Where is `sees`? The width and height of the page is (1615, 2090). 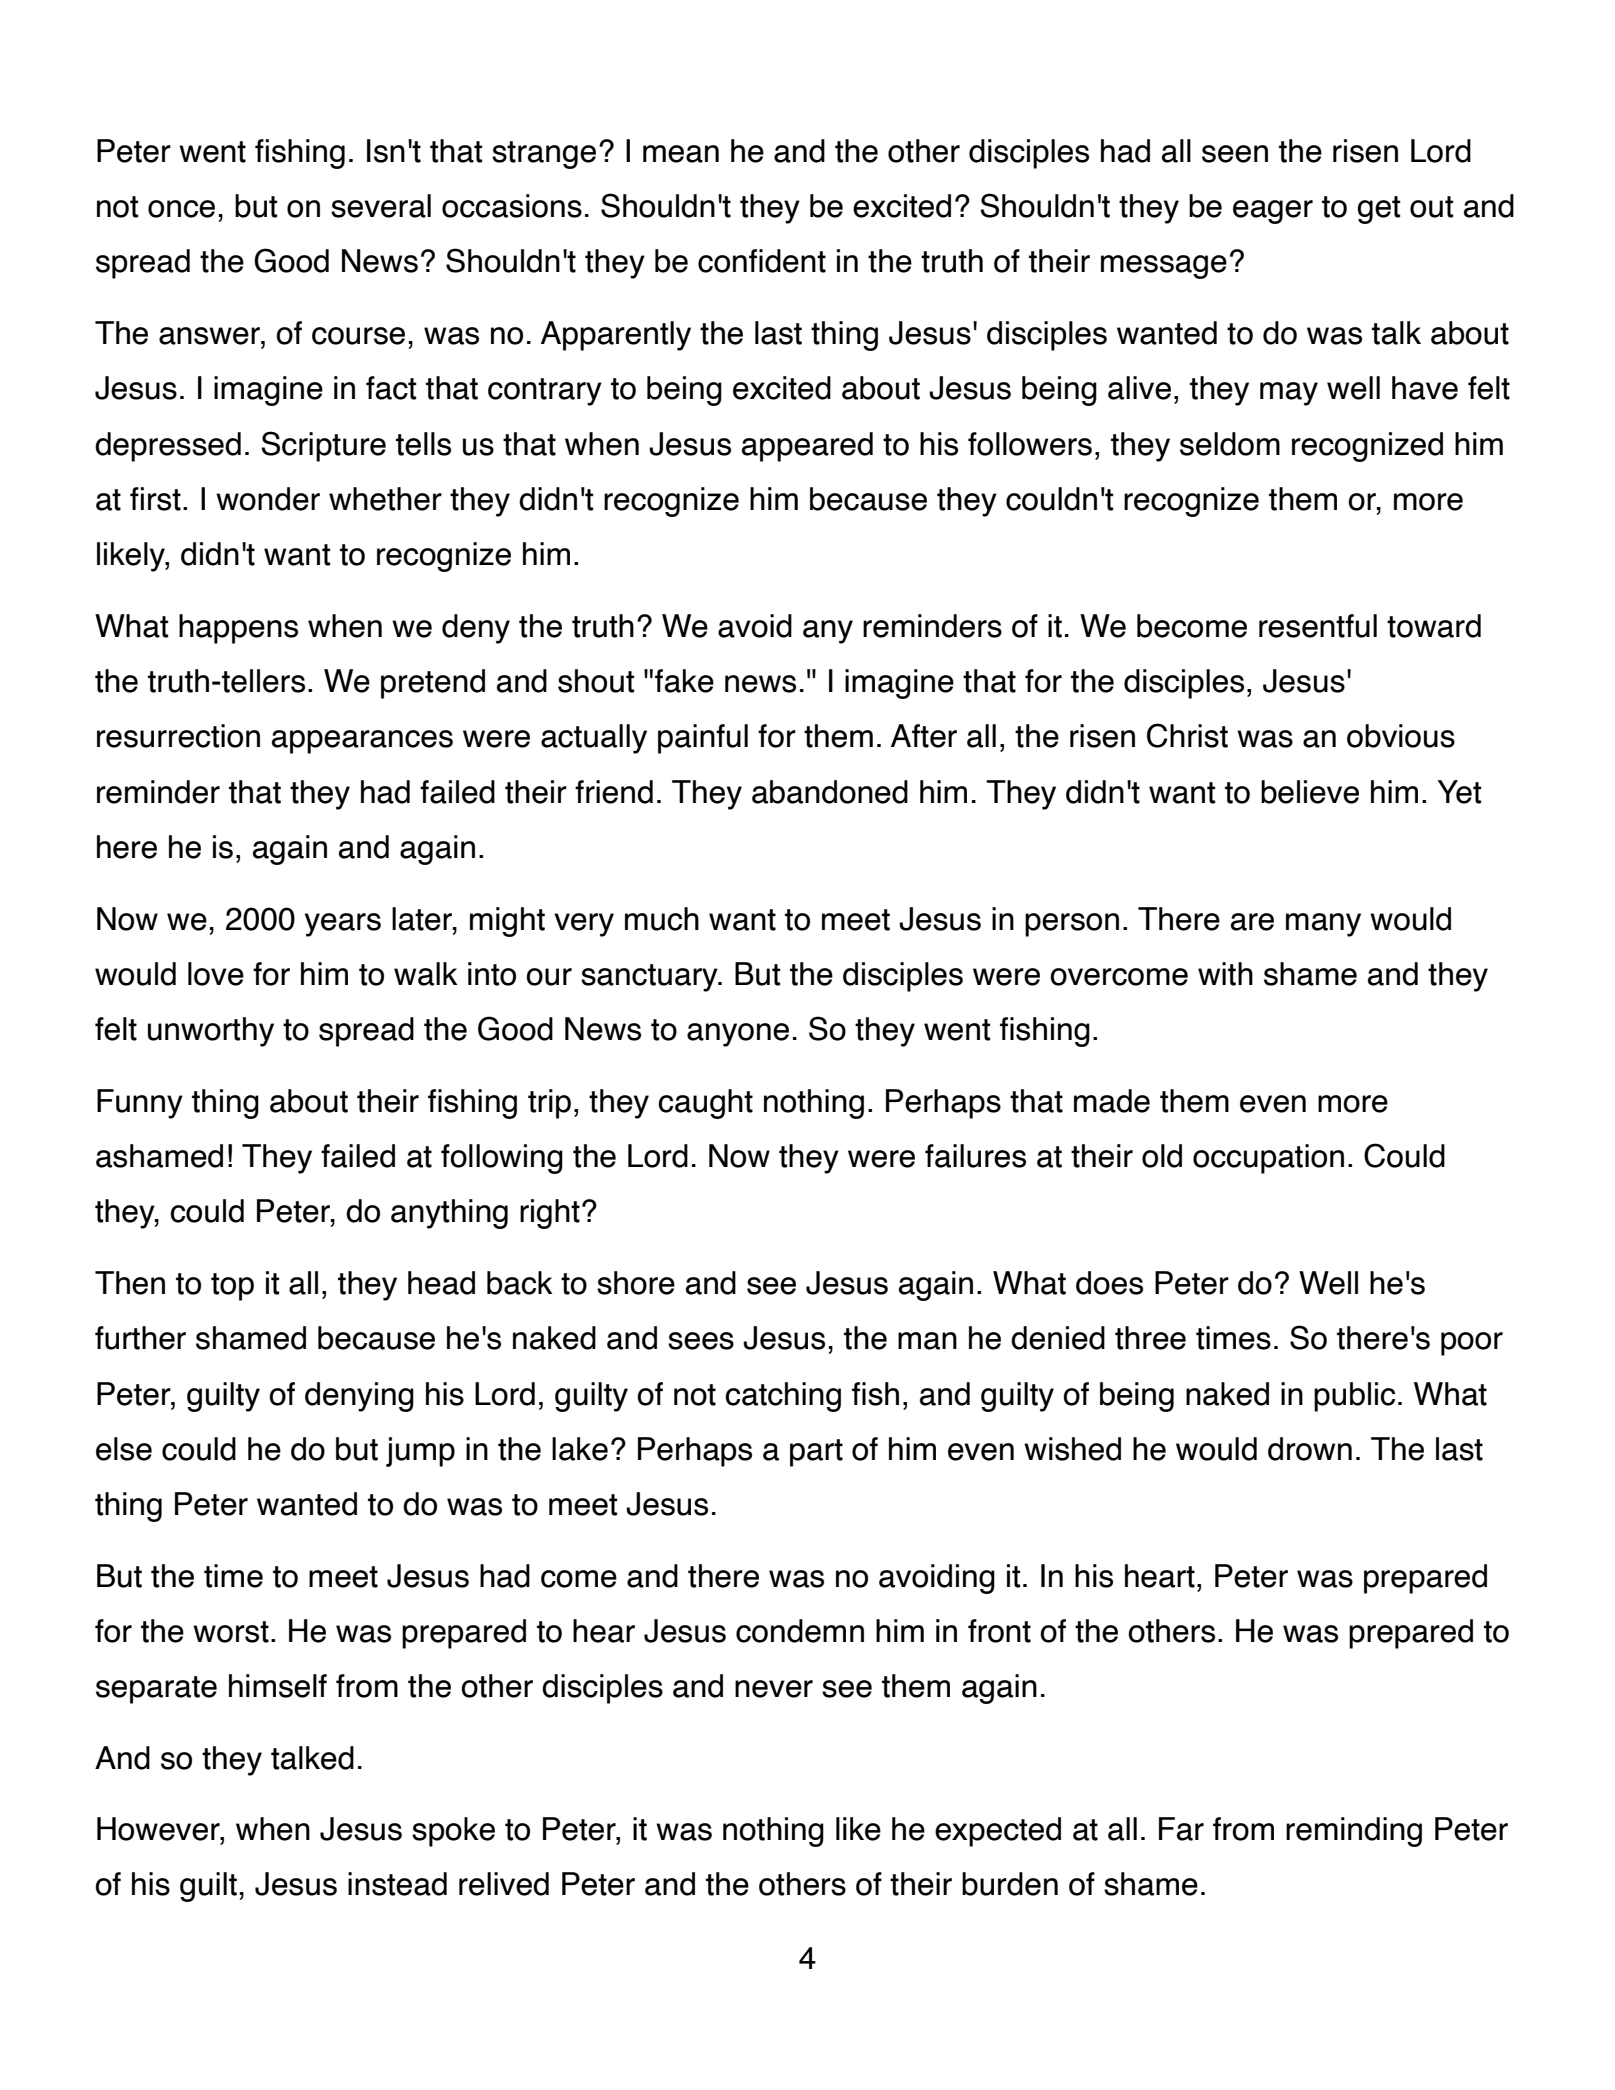 sees is located at coordinates (701, 1341).
